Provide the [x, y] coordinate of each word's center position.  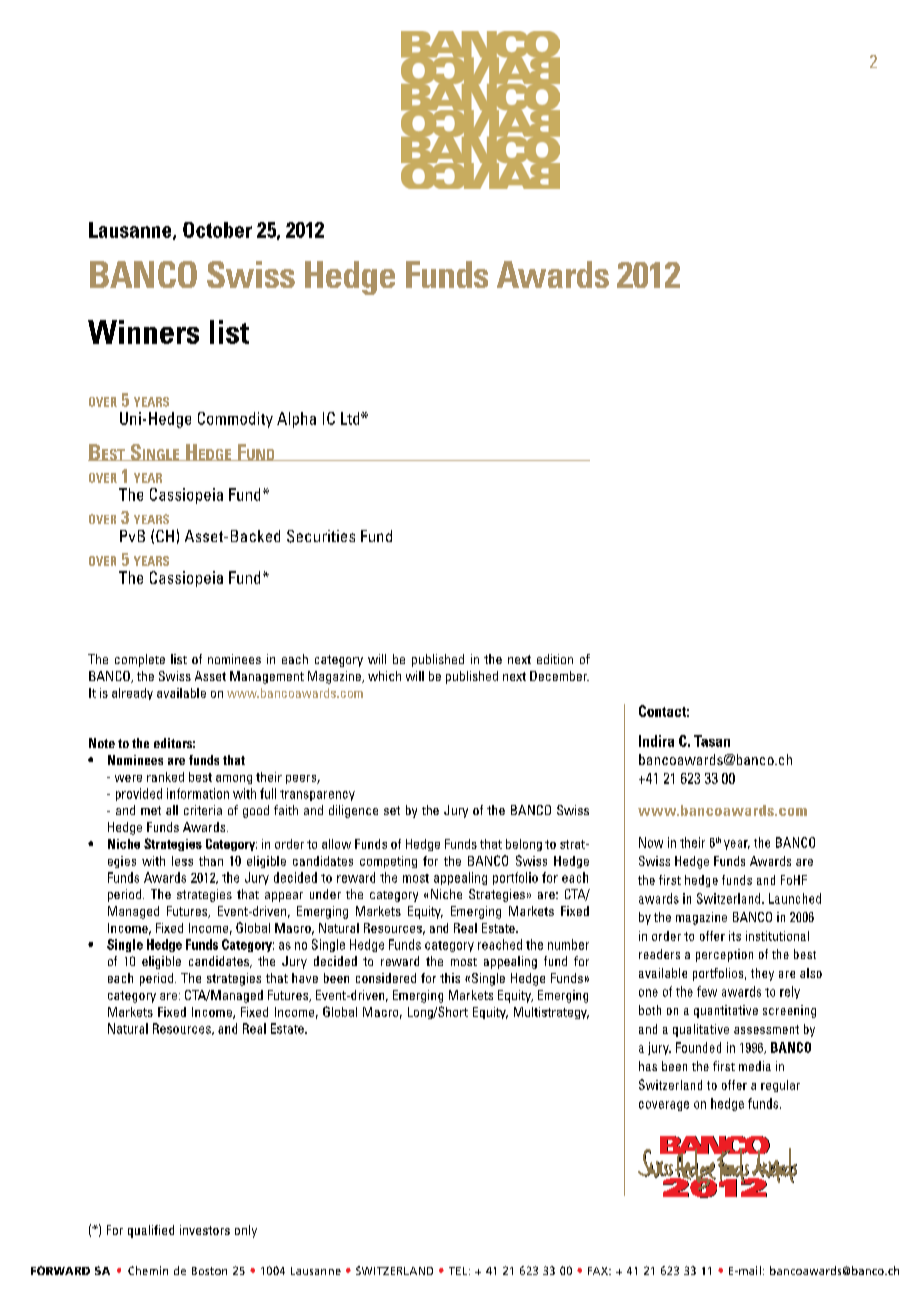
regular [780, 1086]
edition [555, 659]
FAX [599, 1271]
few [707, 991]
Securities [321, 536]
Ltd [351, 418]
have [305, 978]
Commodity [235, 420]
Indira [656, 741]
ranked [165, 777]
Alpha [296, 420]
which [384, 676]
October [217, 230]
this [450, 978]
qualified [151, 1231]
